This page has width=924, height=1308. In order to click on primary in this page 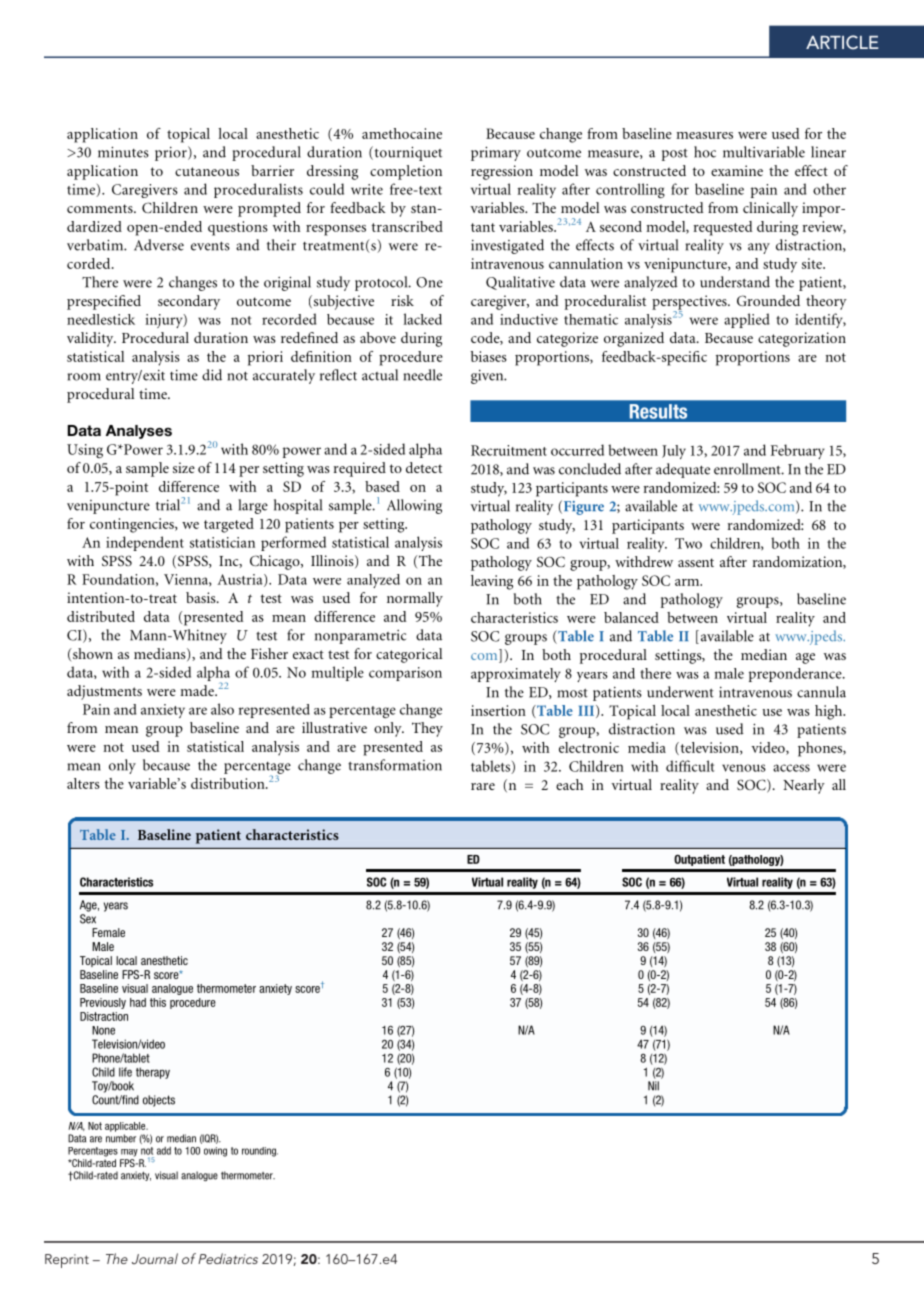, I will do `click(496, 153)`.
